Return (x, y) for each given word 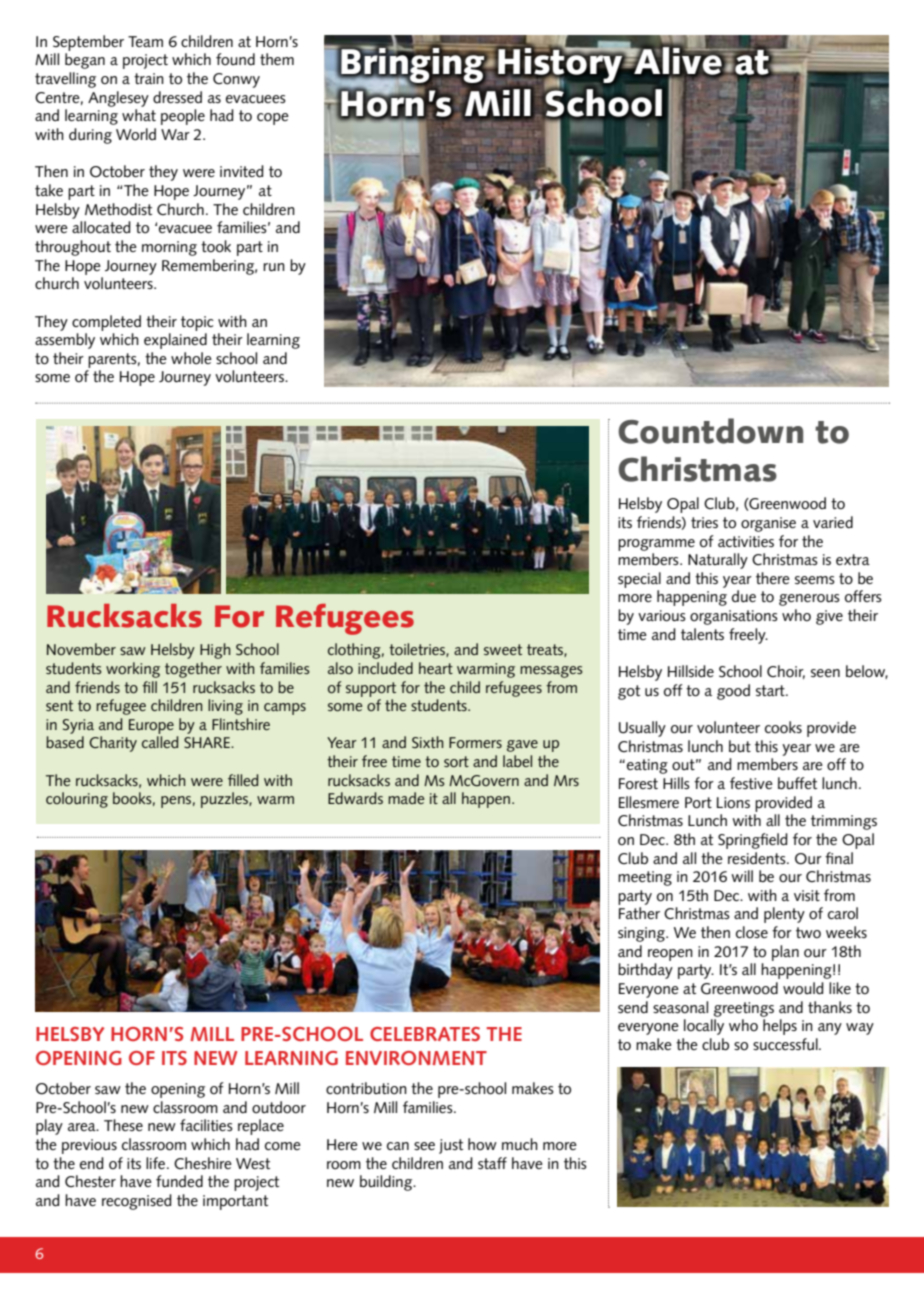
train (149, 78)
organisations (734, 617)
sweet (503, 649)
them (277, 59)
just (451, 1146)
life (157, 1163)
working (133, 670)
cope (273, 119)
